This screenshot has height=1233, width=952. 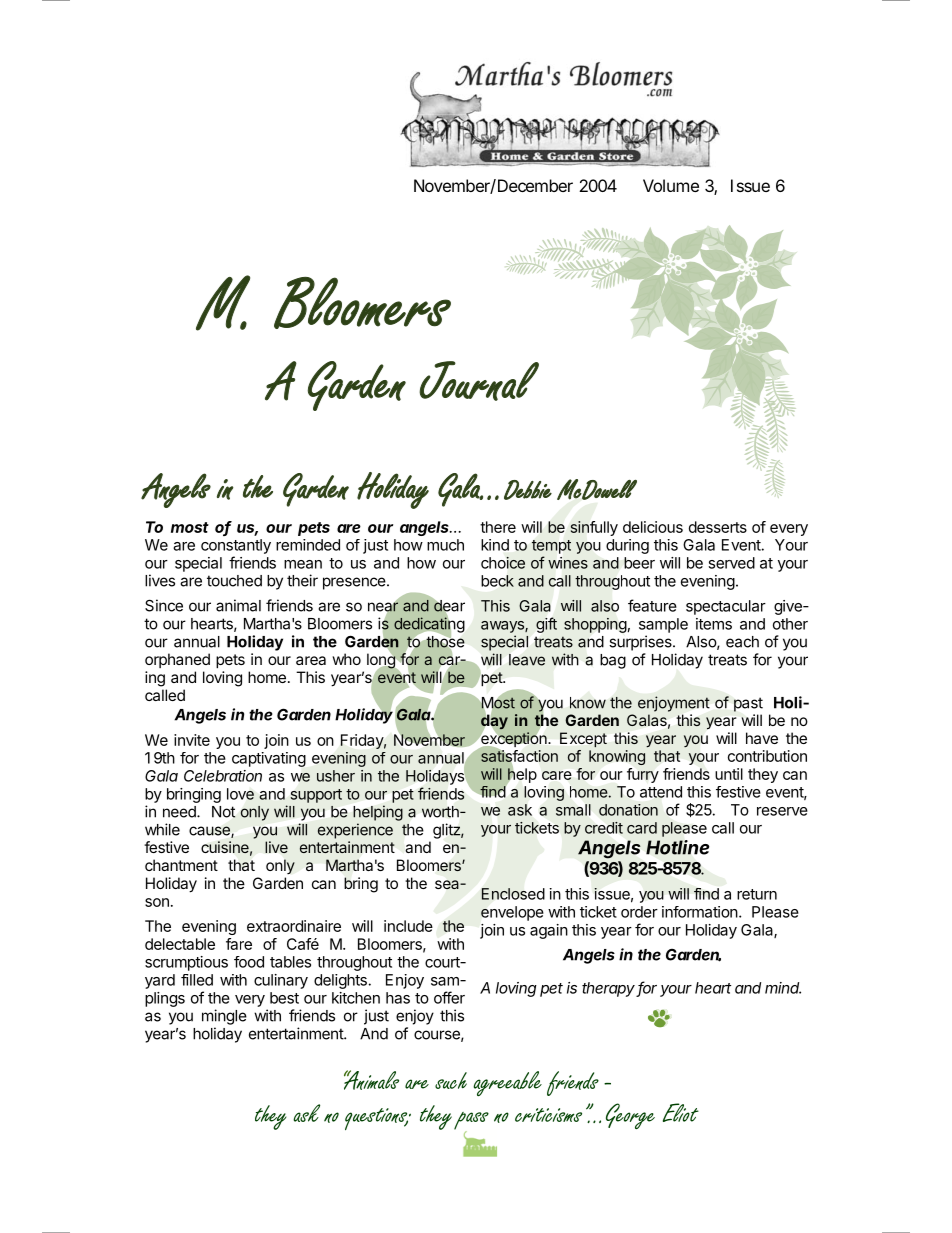 What do you see at coordinates (239, 944) in the screenshot?
I see `fare` at bounding box center [239, 944].
